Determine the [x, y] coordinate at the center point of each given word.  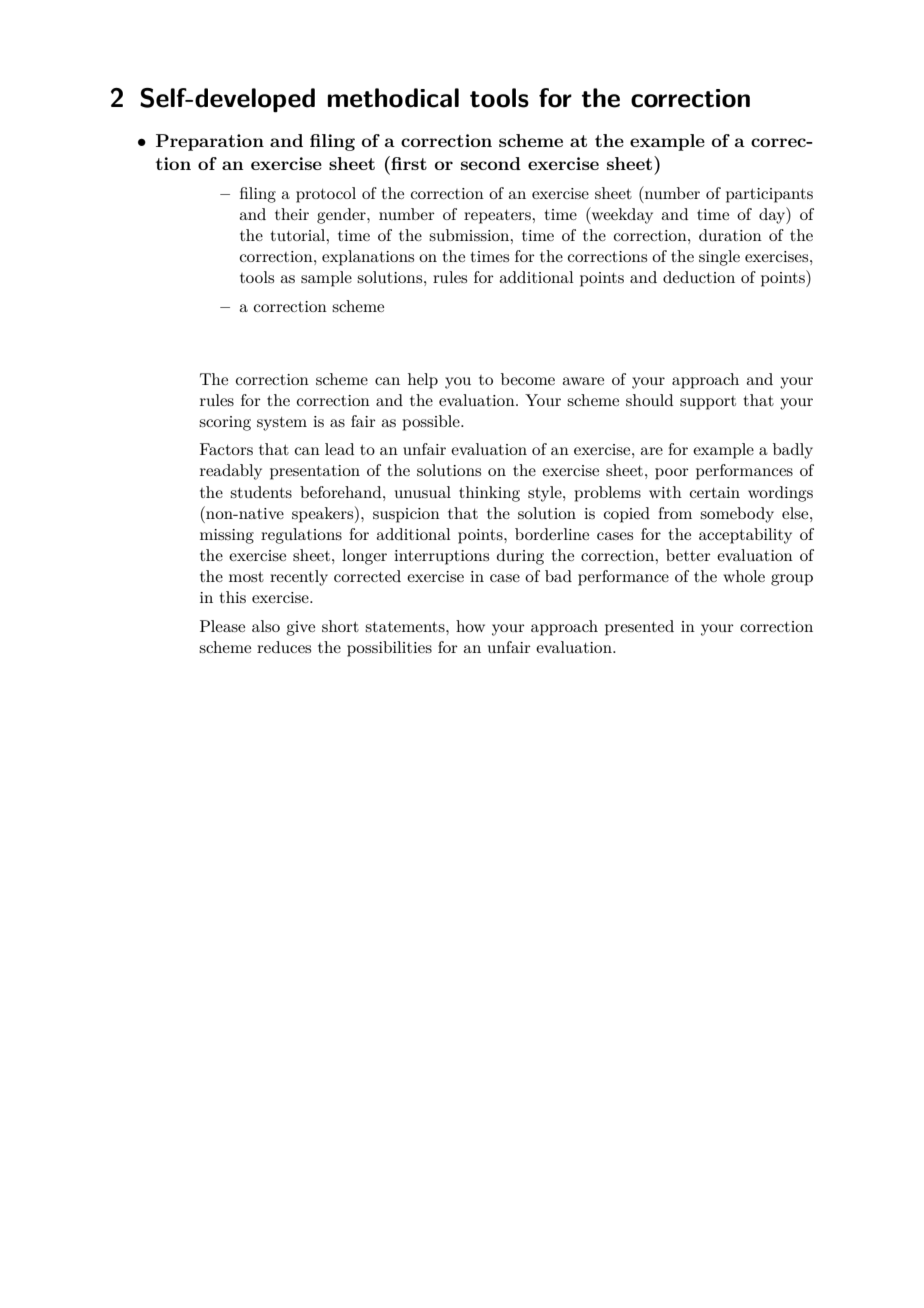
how [470, 626]
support [708, 403]
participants [769, 195]
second [491, 163]
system [282, 424]
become [528, 379]
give [300, 628]
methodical [393, 98]
